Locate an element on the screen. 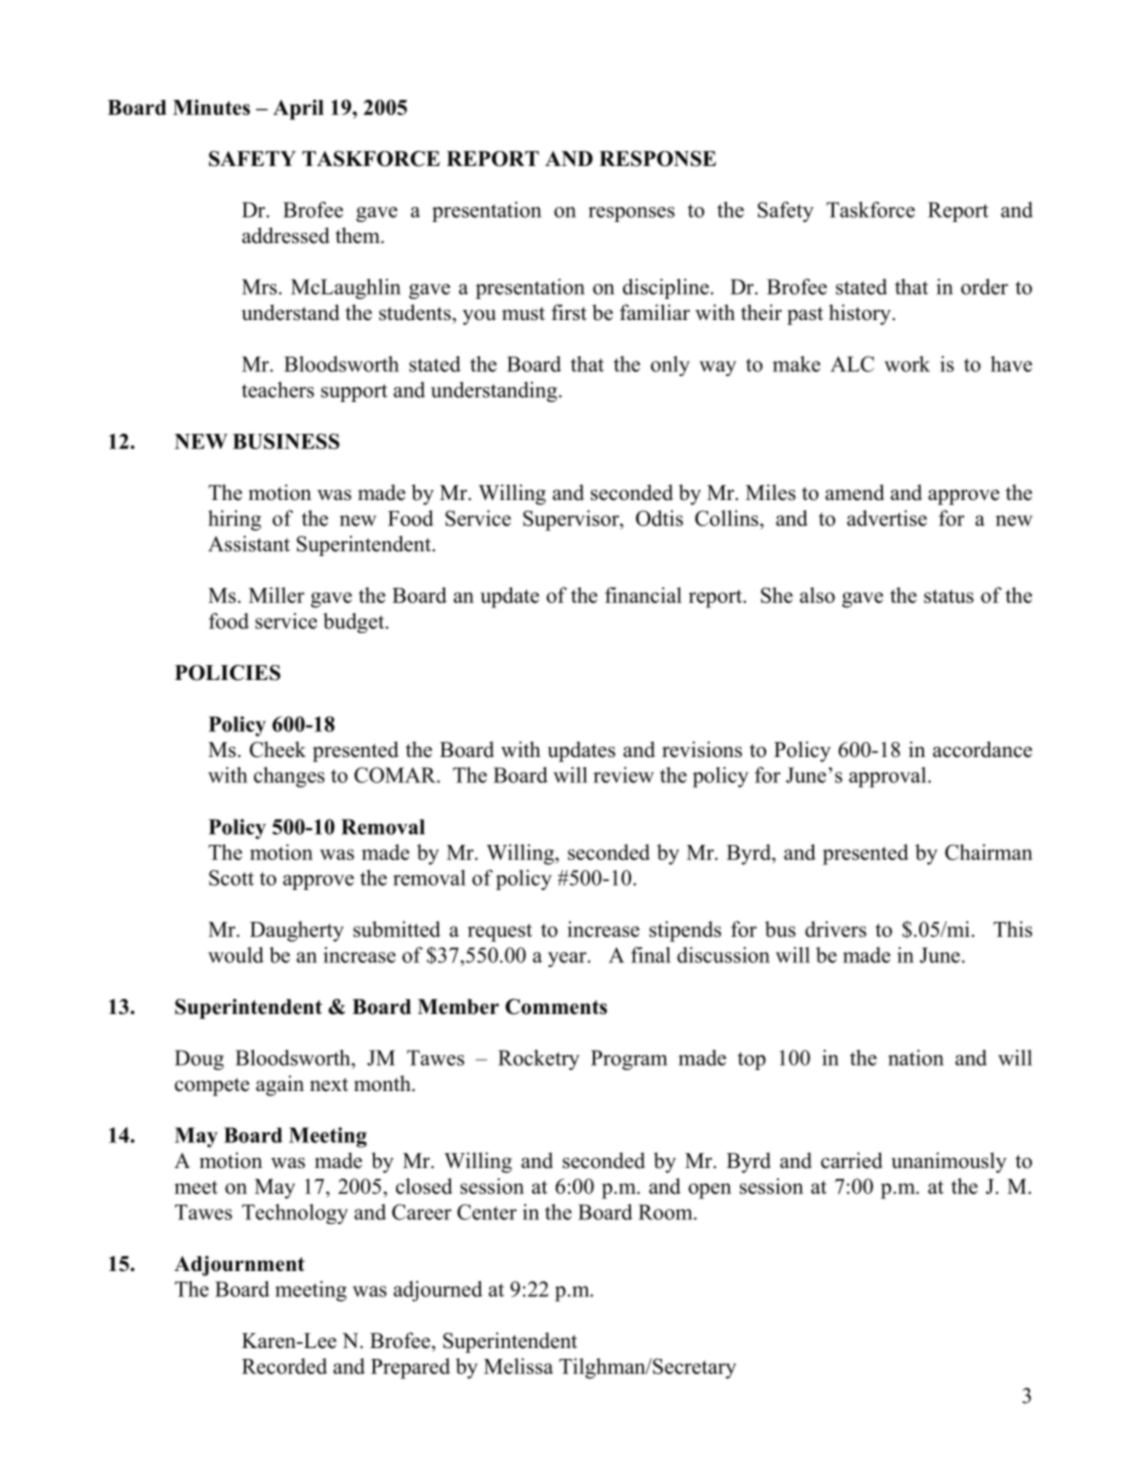 Image resolution: width=1140 pixels, height=1475 pixels. discipline is located at coordinates (666, 288).
